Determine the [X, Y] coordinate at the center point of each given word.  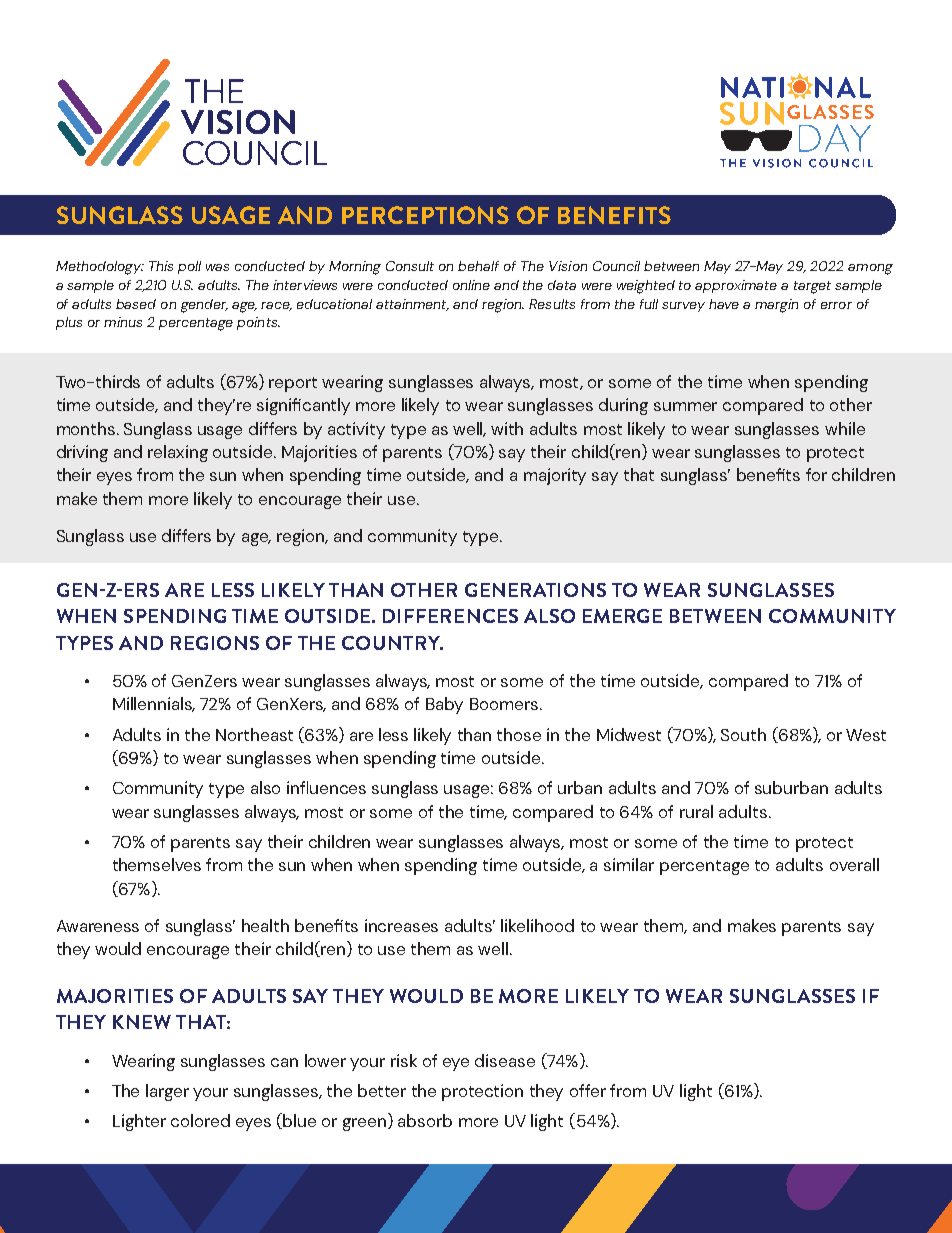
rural [696, 811]
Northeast [254, 734]
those [519, 734]
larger [167, 1092]
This [161, 266]
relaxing [178, 453]
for [816, 474]
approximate [736, 286]
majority [555, 476]
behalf [478, 266]
